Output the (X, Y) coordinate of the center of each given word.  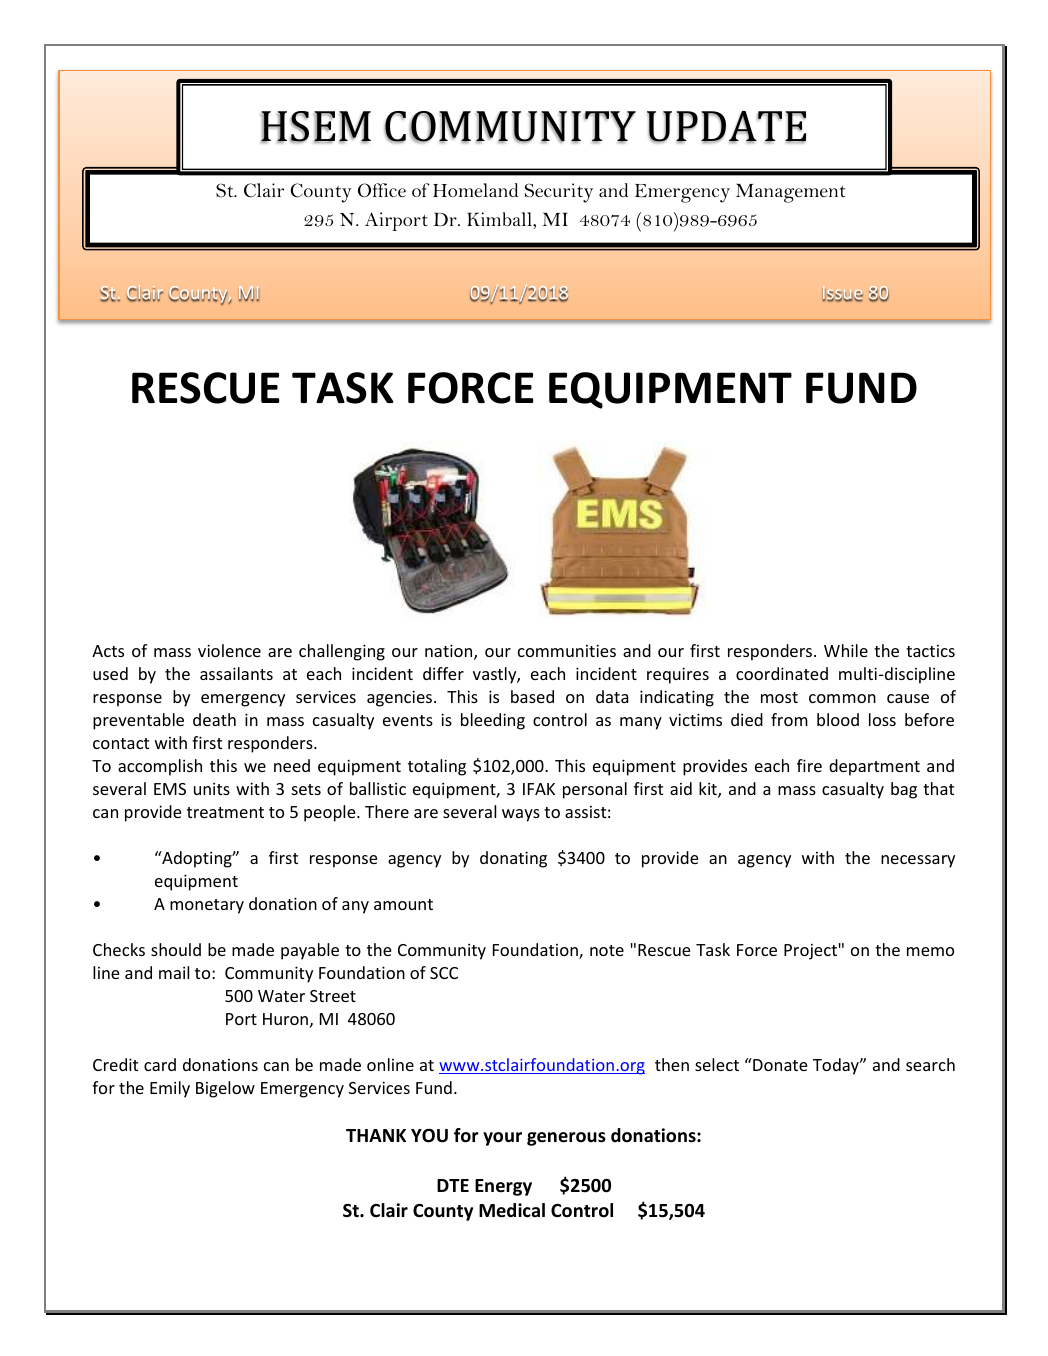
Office (382, 190)
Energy (503, 1187)
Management (790, 193)
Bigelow (225, 1089)
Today (837, 1066)
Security (559, 193)
